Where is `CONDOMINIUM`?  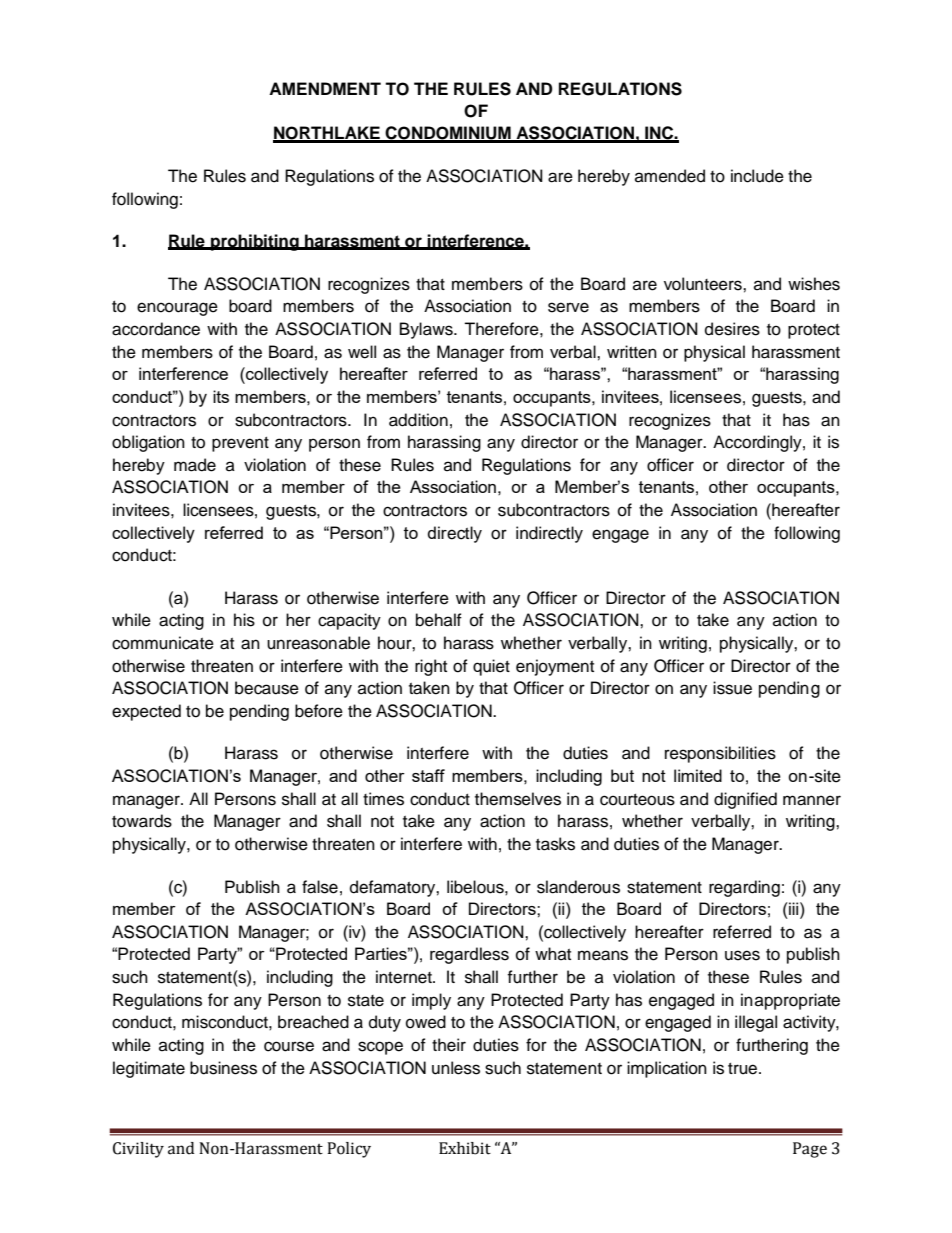 CONDOMINIUM is located at coordinates (448, 134).
